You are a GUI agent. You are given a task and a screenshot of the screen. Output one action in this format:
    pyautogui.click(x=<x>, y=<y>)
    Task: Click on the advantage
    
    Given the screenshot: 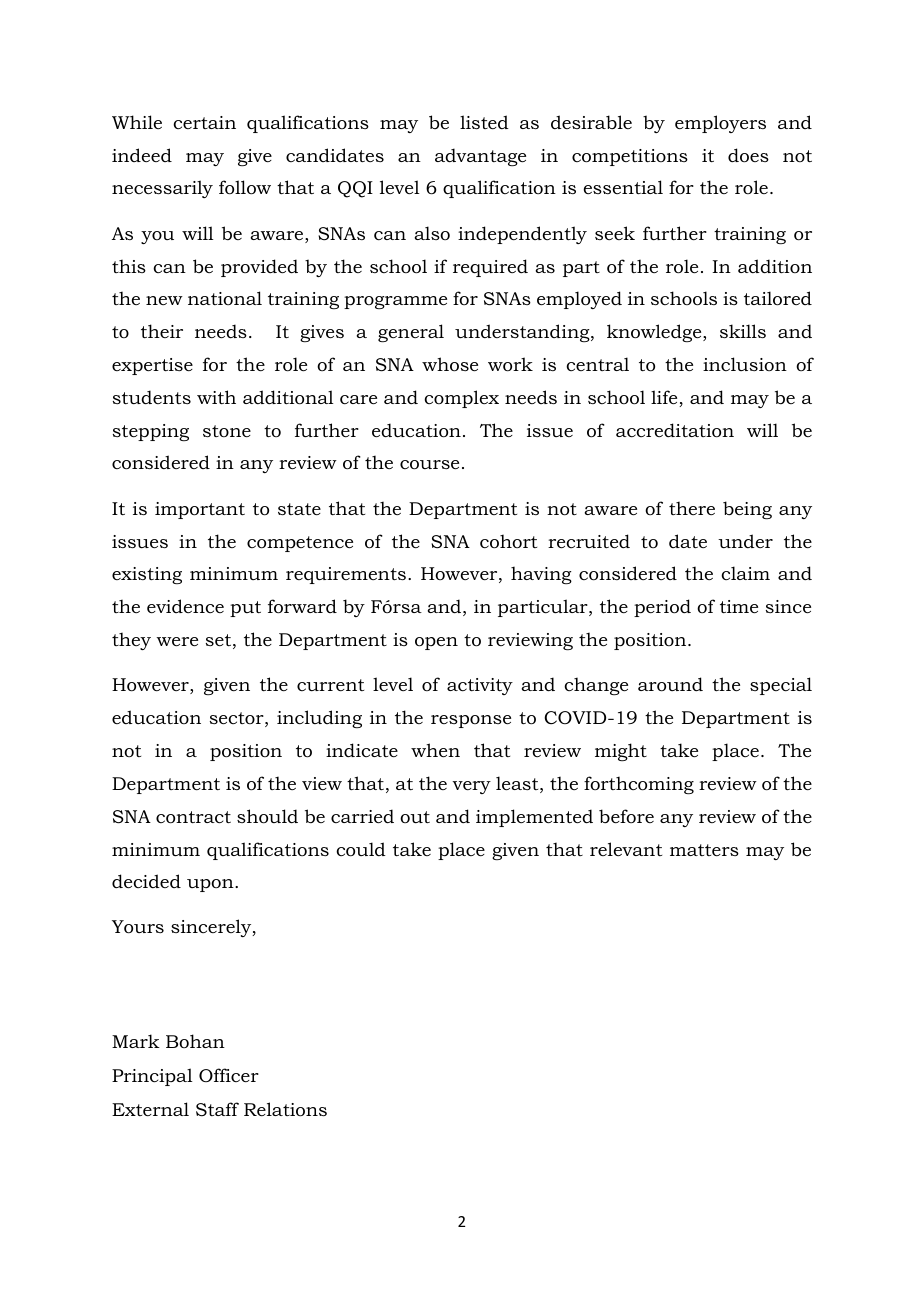 What is the action you would take?
    pyautogui.click(x=480, y=157)
